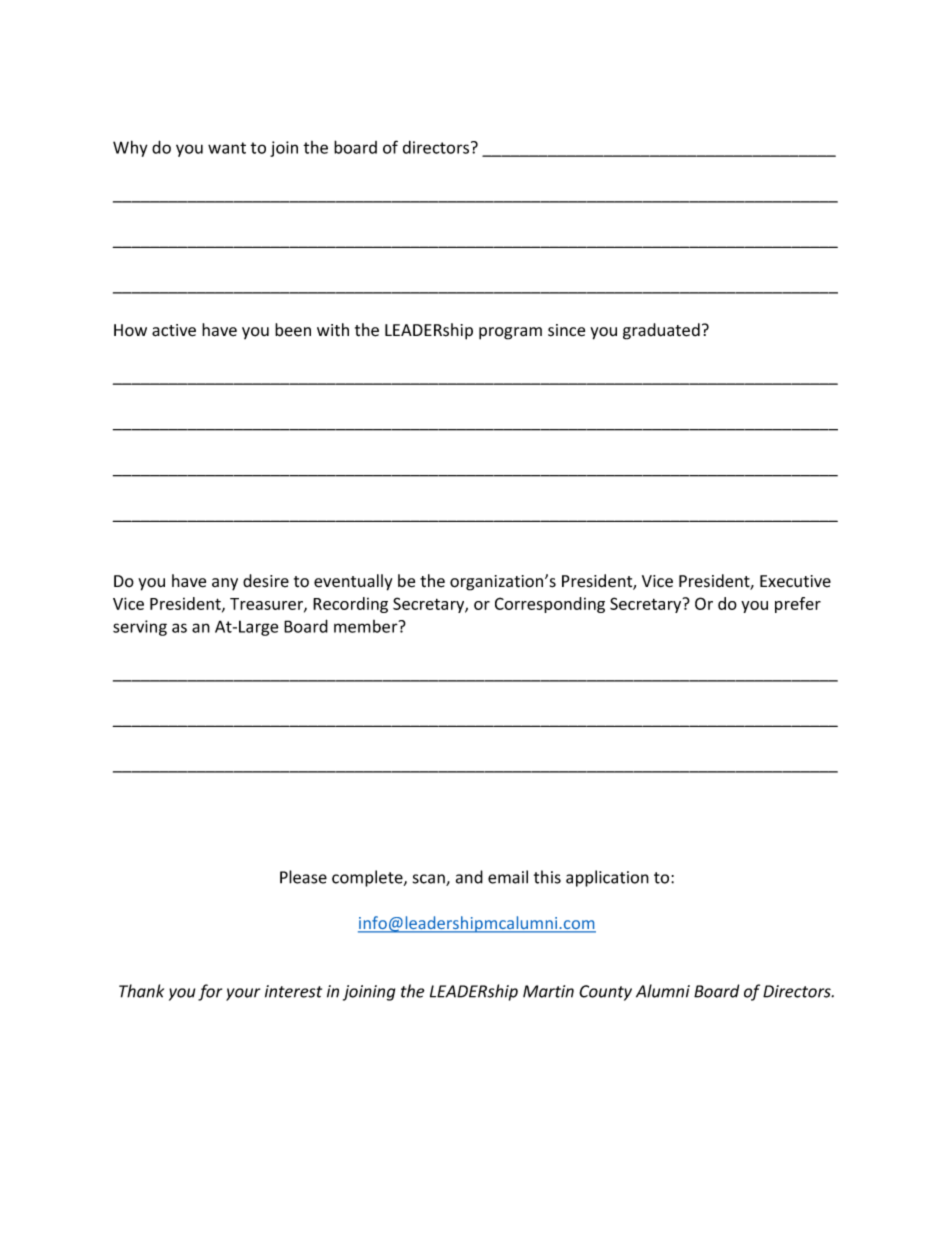  What do you see at coordinates (225, 584) in the screenshot?
I see `any` at bounding box center [225, 584].
